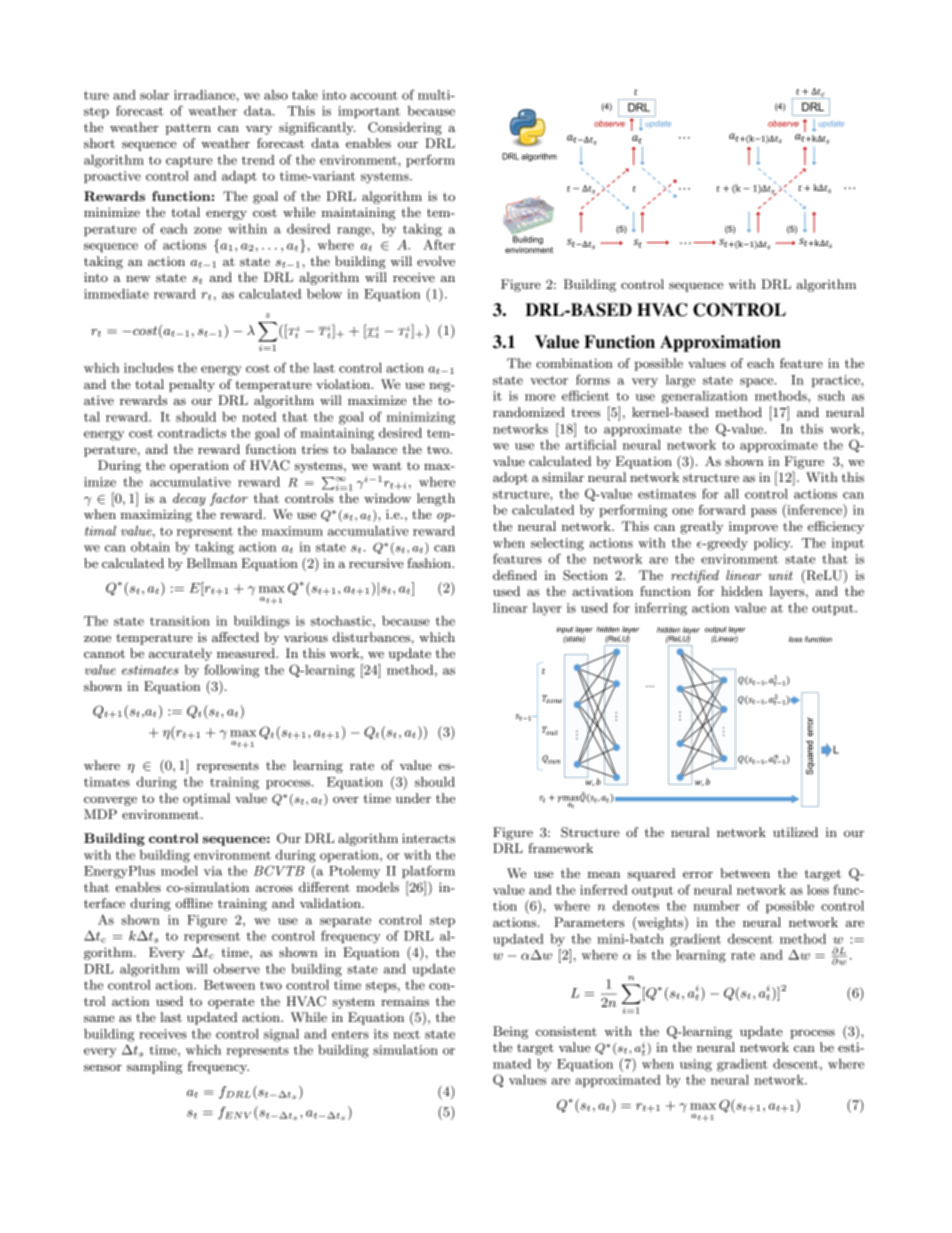 This image has height=1233, width=952. I want to click on following, so click(231, 671).
